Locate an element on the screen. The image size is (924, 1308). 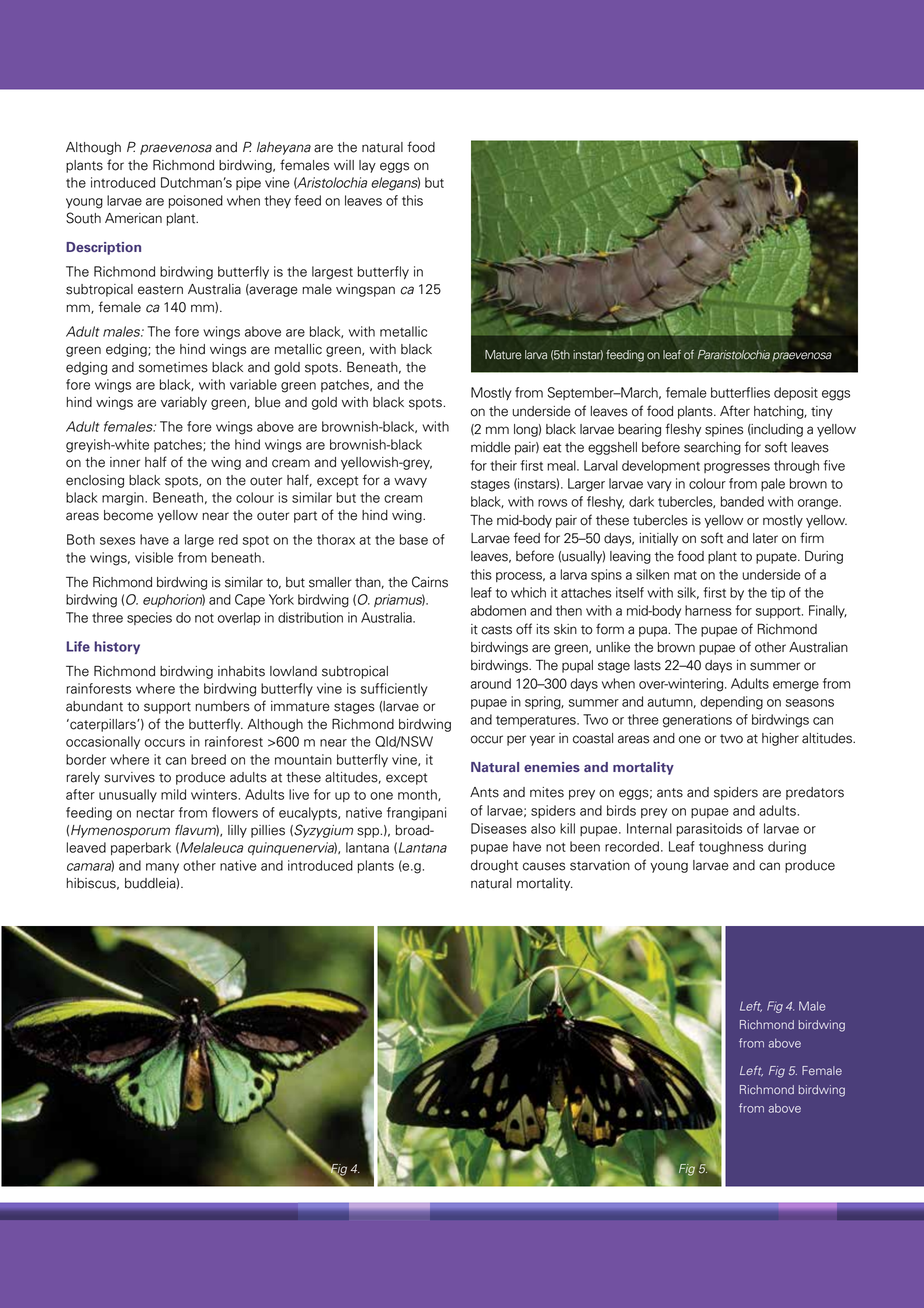
many is located at coordinates (162, 868).
